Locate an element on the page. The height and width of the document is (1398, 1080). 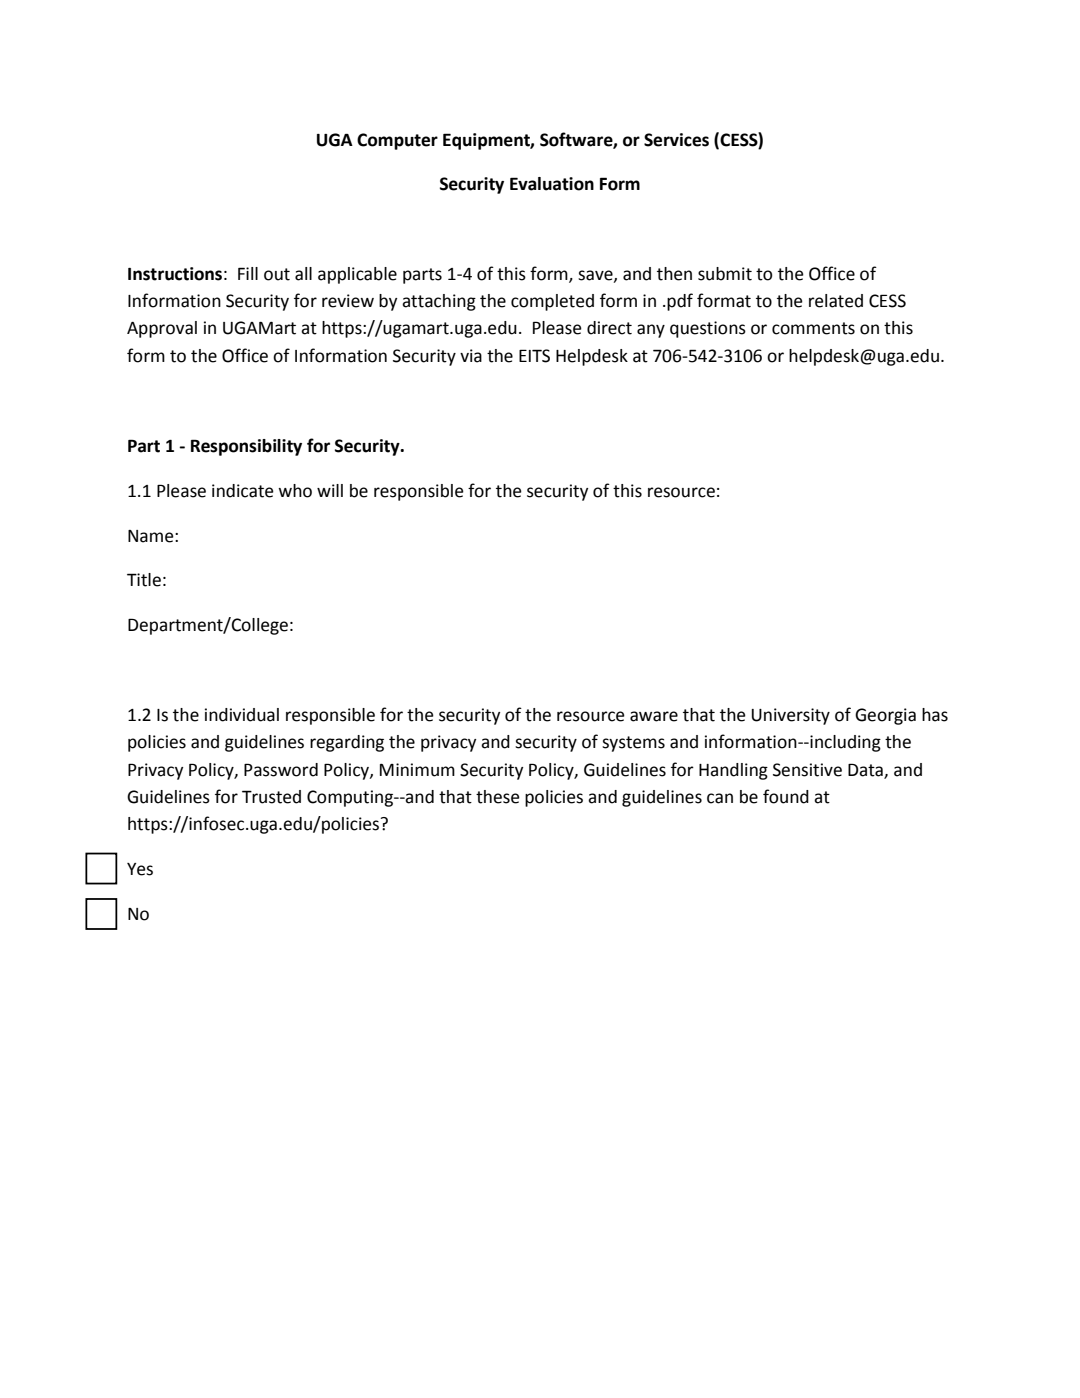
Title is located at coordinates (144, 580).
